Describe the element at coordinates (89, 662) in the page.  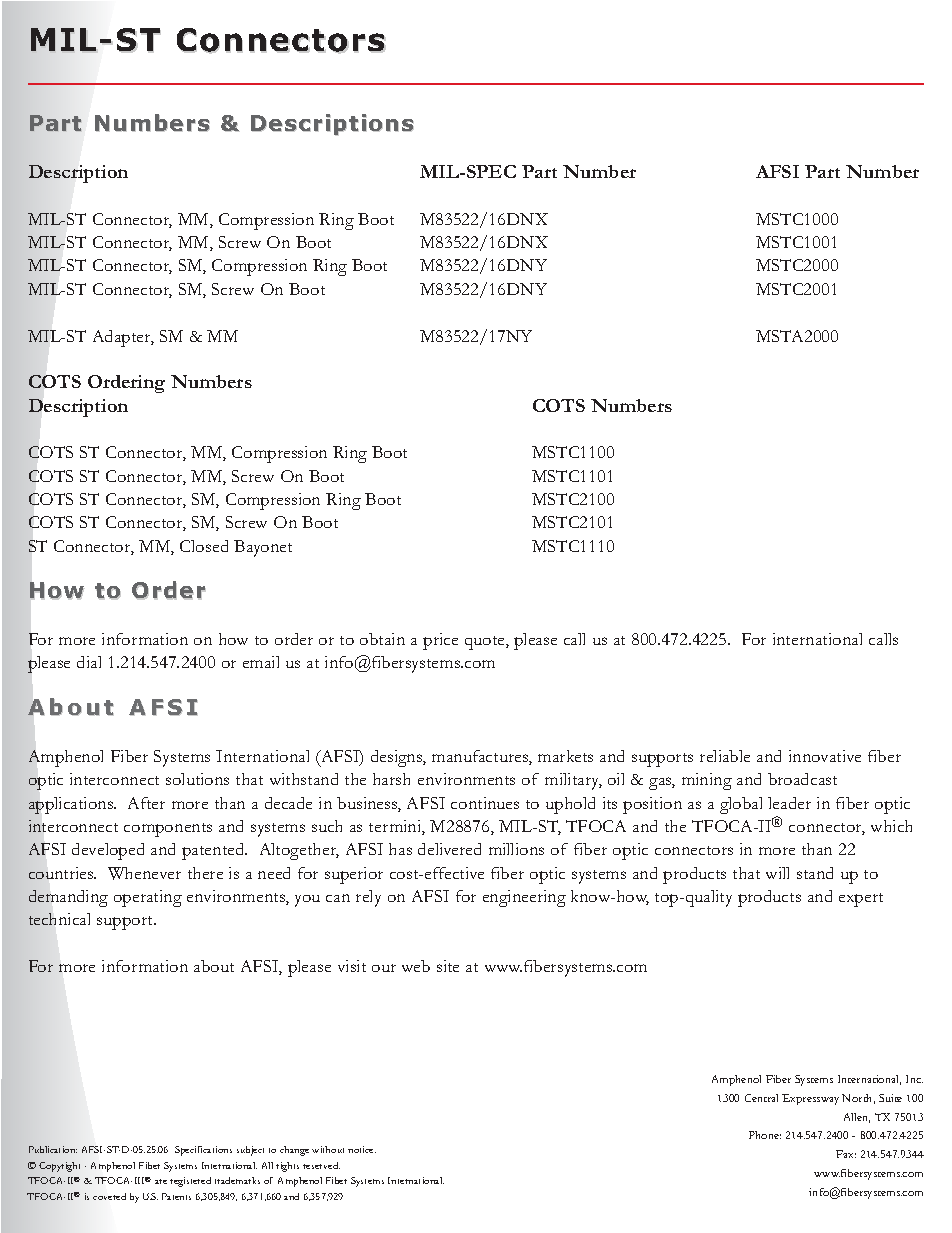
I see `dial` at that location.
